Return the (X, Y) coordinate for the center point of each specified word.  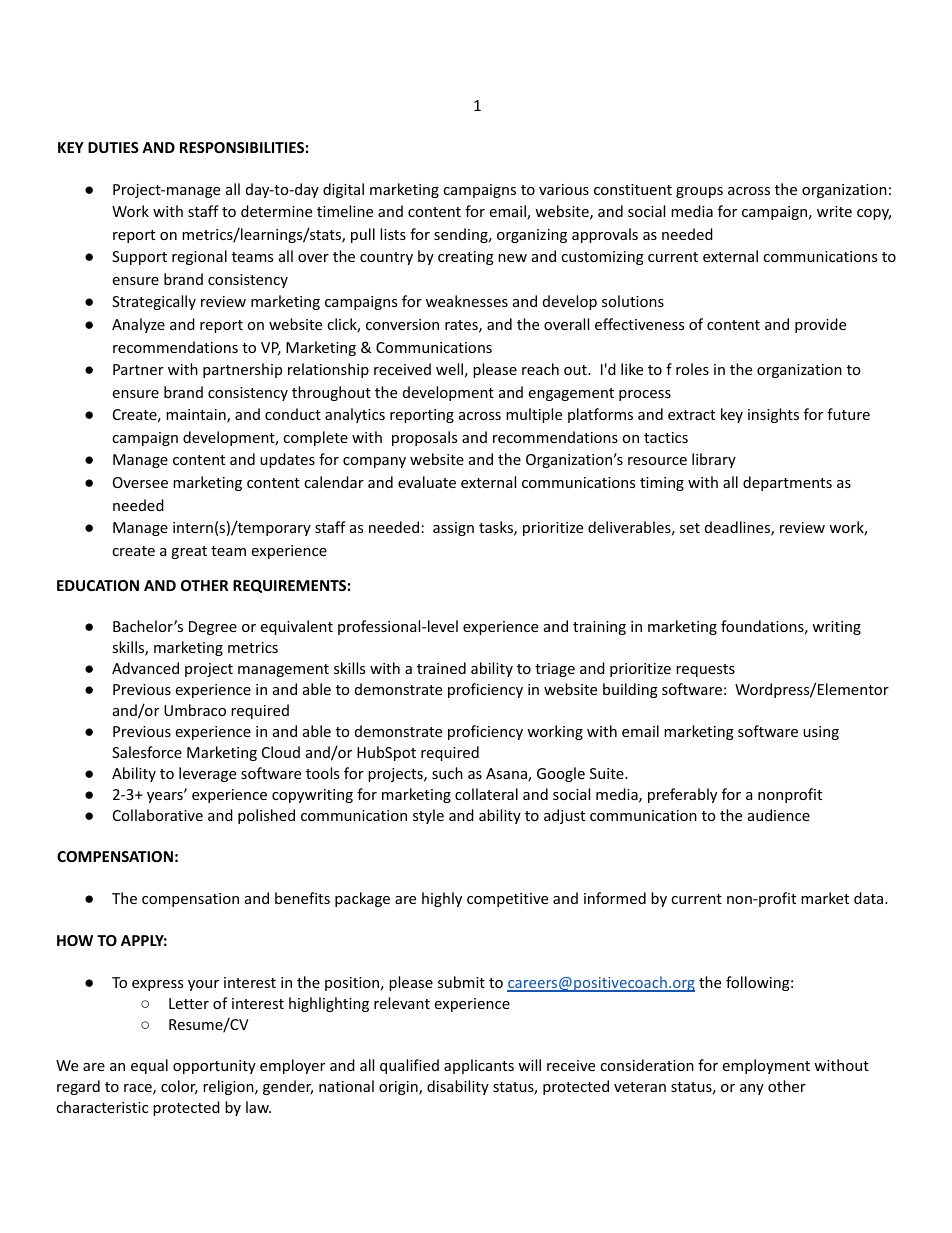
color (179, 1087)
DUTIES (113, 147)
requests (705, 670)
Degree (213, 628)
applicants (479, 1066)
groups (699, 192)
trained (441, 668)
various (564, 189)
